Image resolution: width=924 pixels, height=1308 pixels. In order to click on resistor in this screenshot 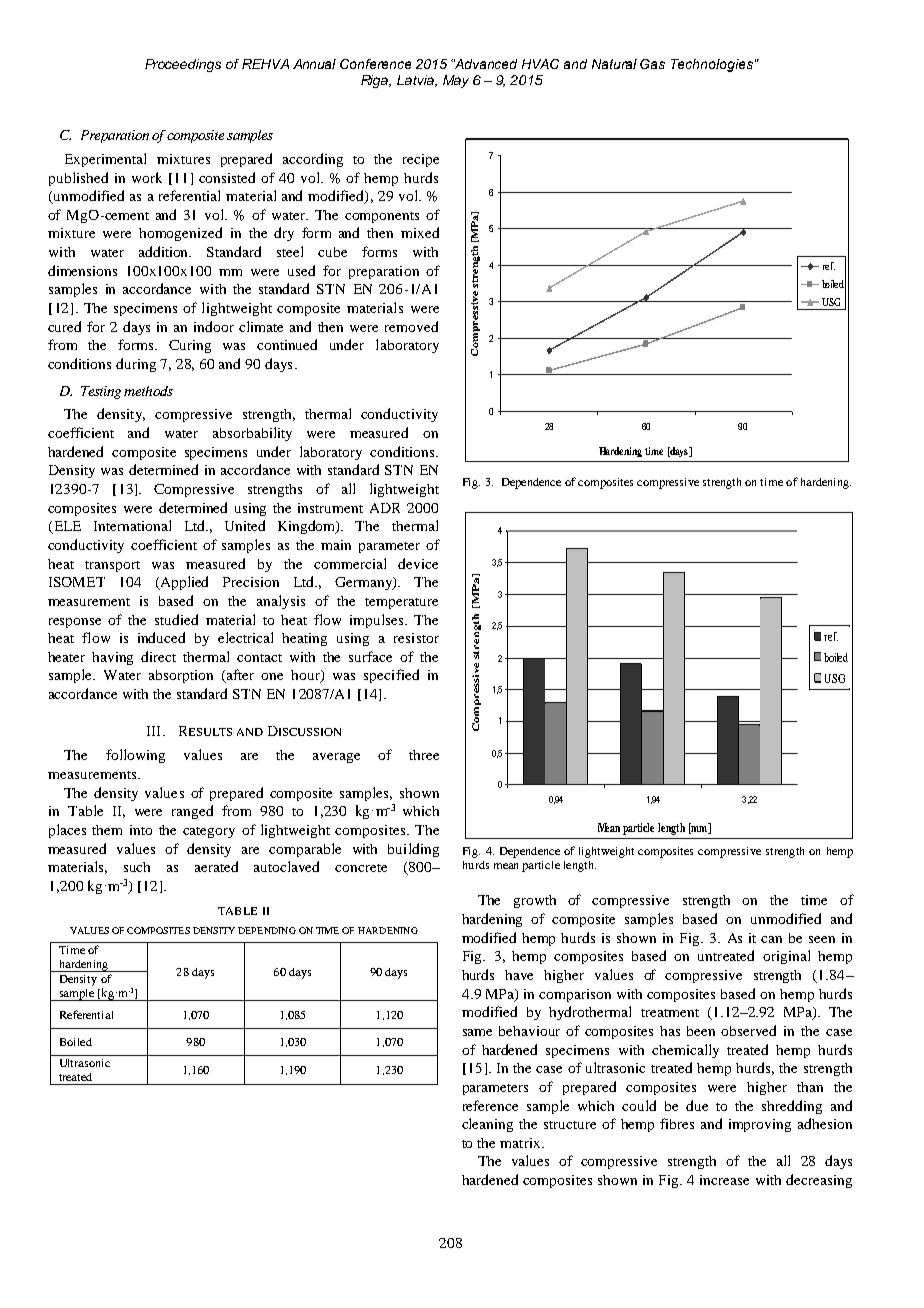, I will do `click(416, 638)`.
